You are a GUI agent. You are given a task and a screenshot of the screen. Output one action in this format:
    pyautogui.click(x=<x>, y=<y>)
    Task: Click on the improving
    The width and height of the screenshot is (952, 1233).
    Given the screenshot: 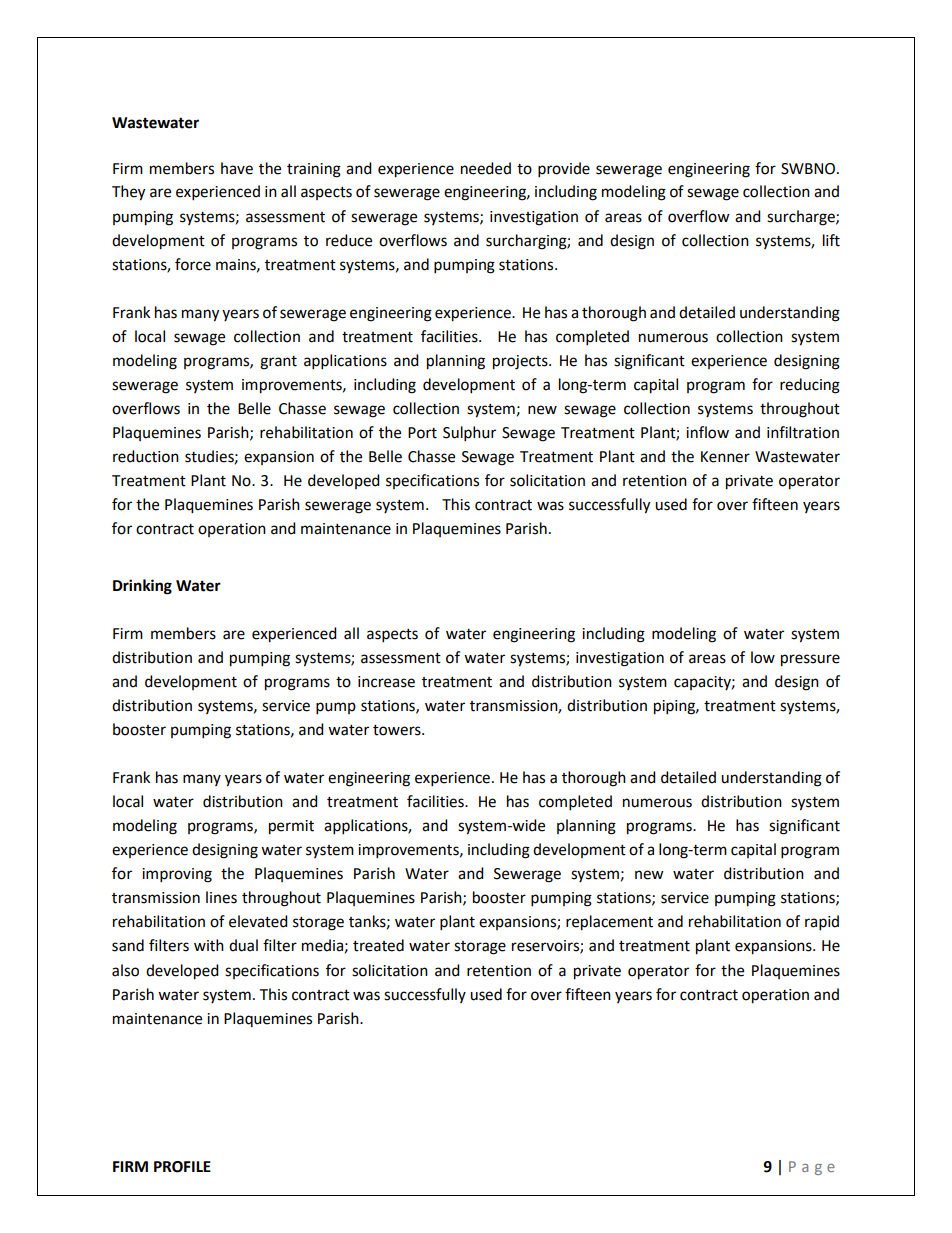 What is the action you would take?
    pyautogui.click(x=177, y=875)
